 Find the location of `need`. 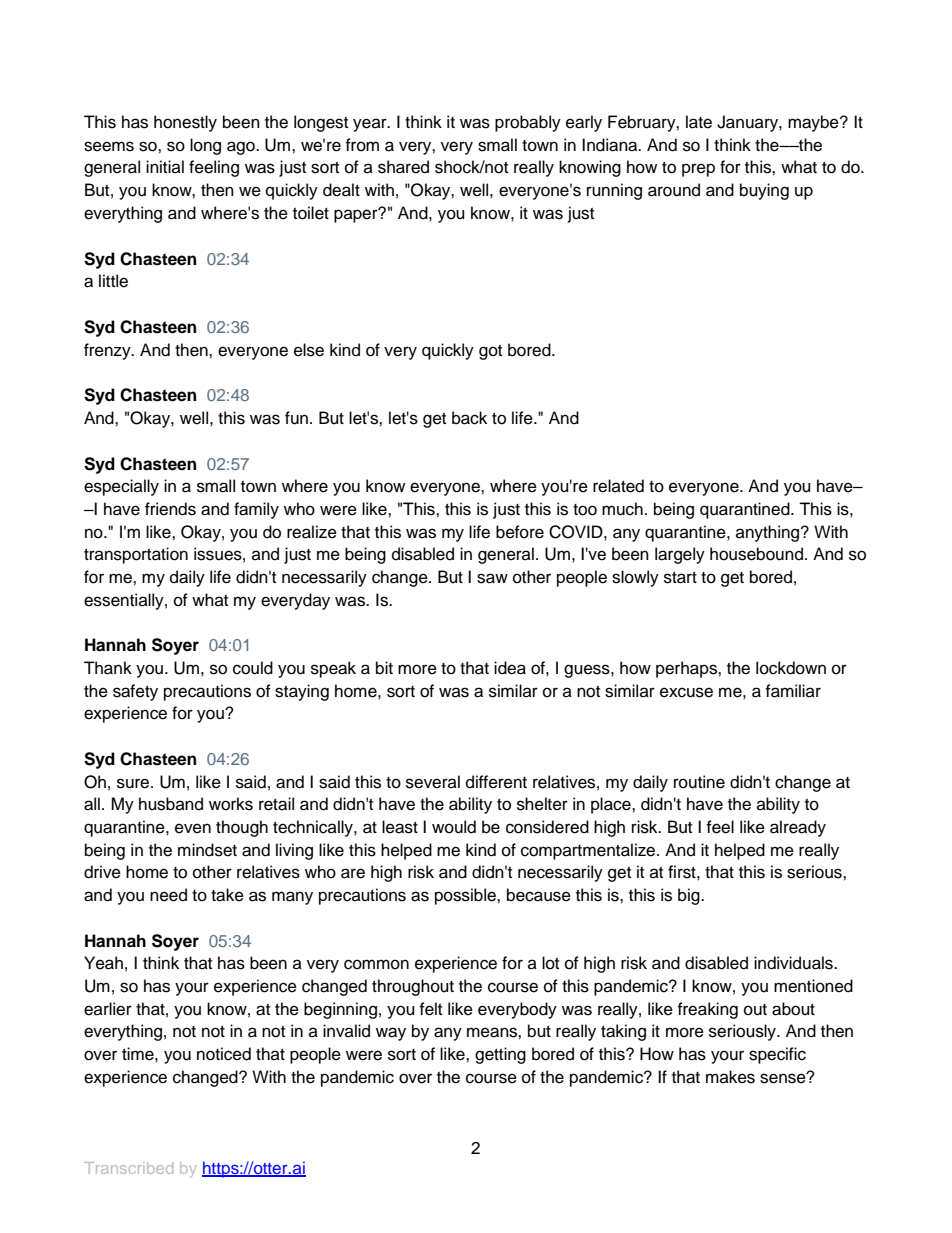

need is located at coordinates (168, 895).
